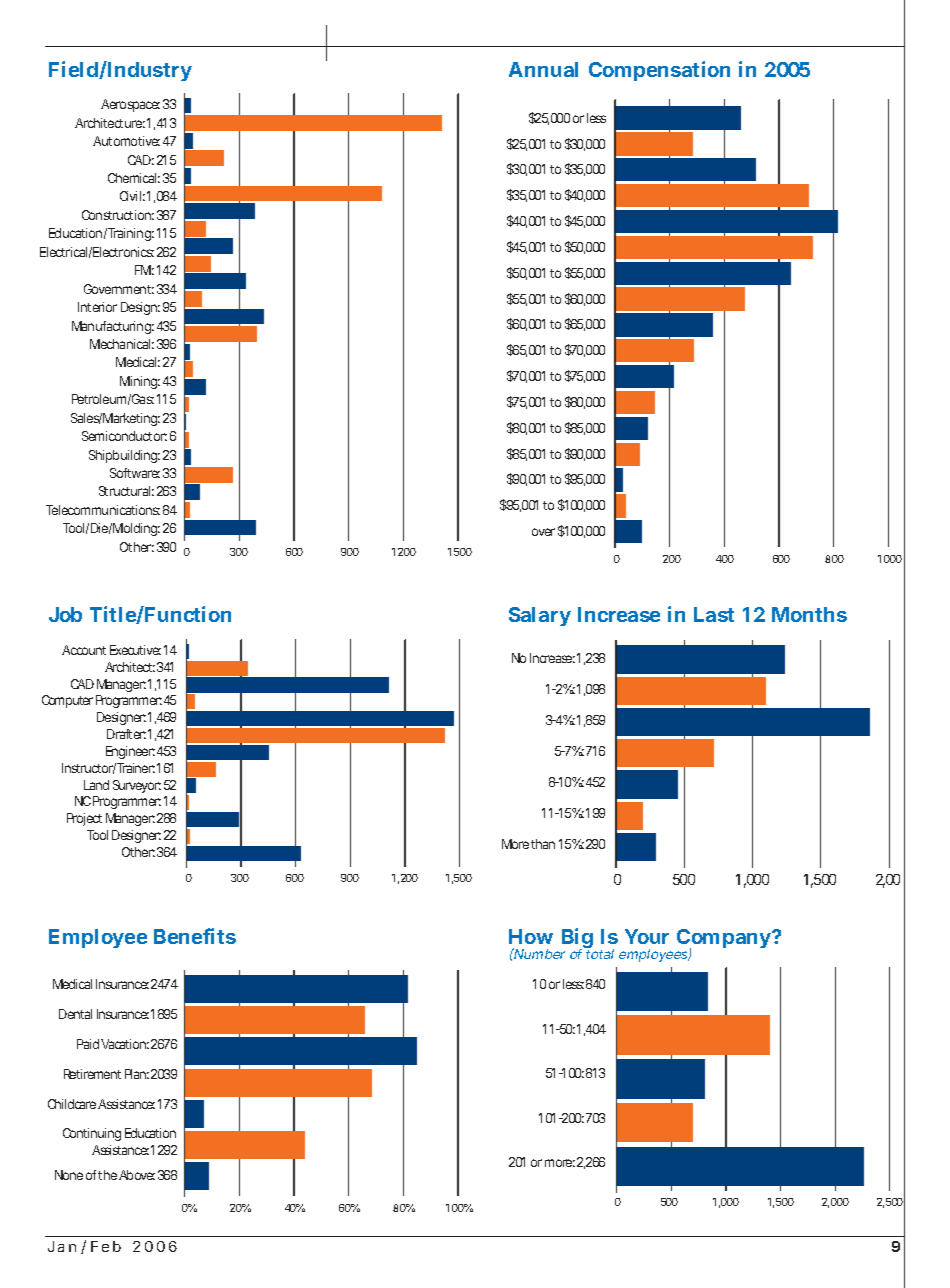 This screenshot has height=1288, width=950. What do you see at coordinates (659, 71) in the screenshot?
I see `Compensation` at bounding box center [659, 71].
